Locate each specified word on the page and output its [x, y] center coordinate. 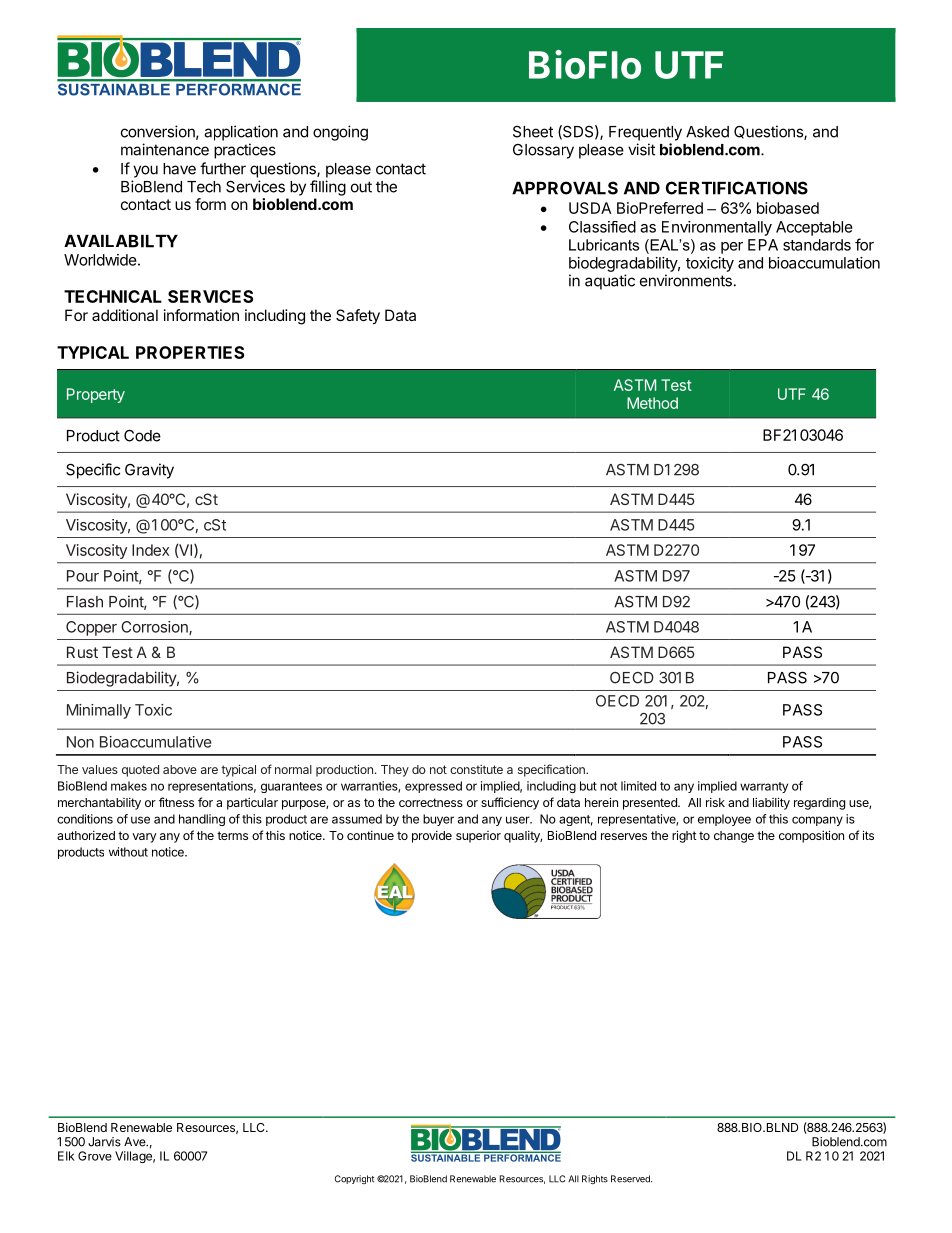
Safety [358, 317]
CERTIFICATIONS [737, 188]
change [734, 837]
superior [478, 837]
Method [652, 403]
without [128, 852]
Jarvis [104, 1142]
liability [771, 803]
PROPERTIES [190, 352]
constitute [476, 769]
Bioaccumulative [156, 742]
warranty [764, 787]
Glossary [543, 151]
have [179, 169]
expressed [433, 787]
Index [150, 550]
